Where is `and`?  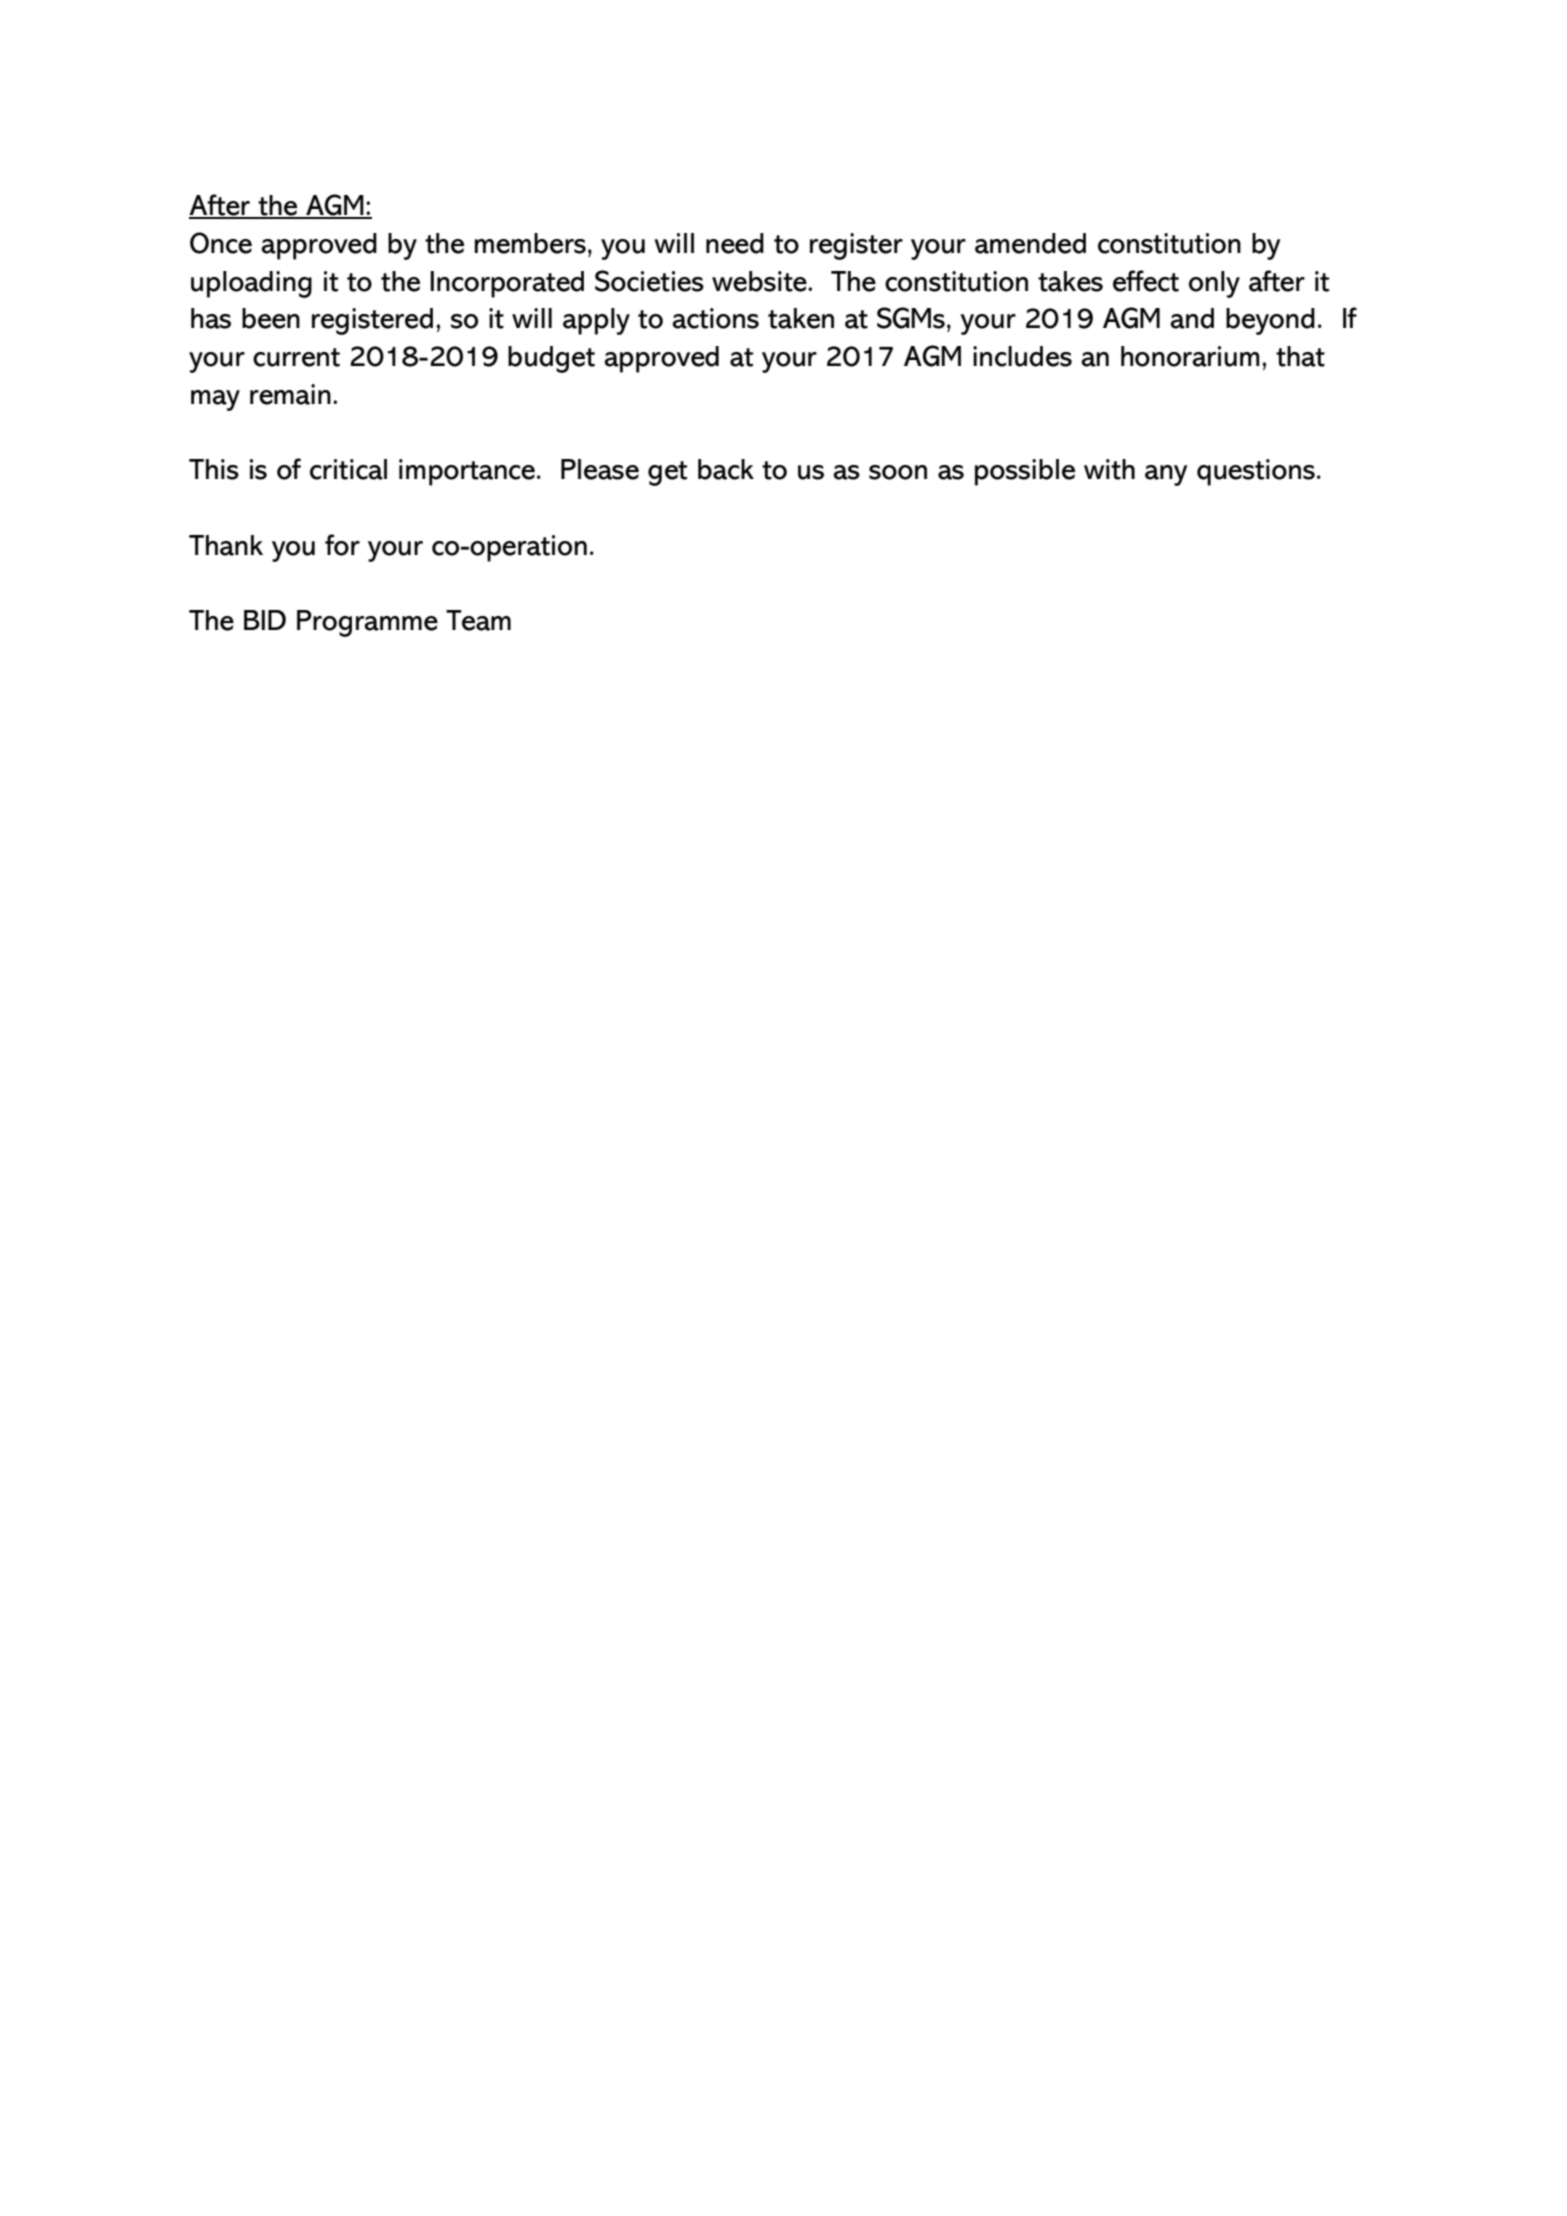
and is located at coordinates (1192, 318).
